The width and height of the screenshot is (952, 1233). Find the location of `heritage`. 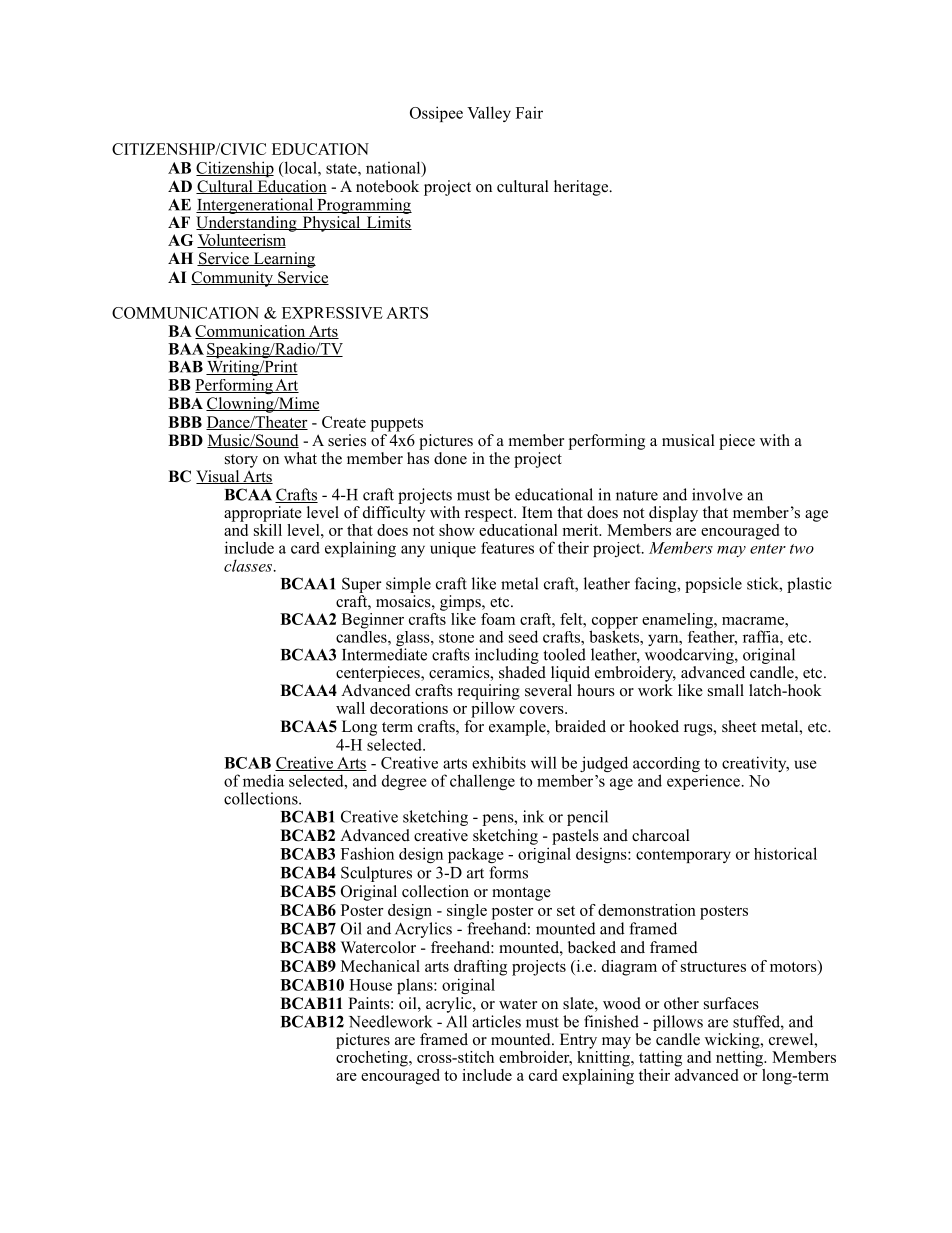

heritage is located at coordinates (582, 188).
